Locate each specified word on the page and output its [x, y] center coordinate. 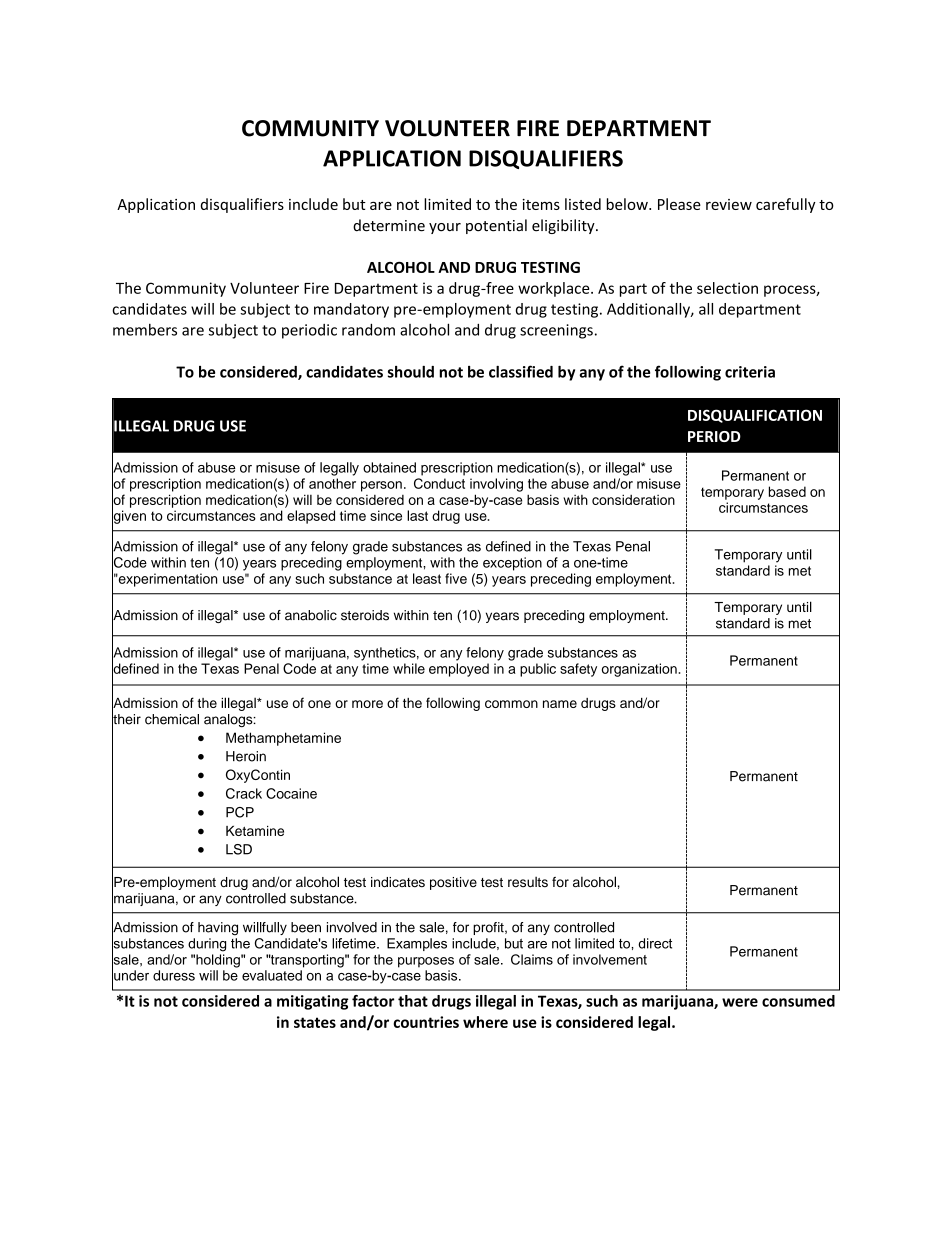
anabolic [311, 615]
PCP [240, 812]
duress [174, 975]
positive [453, 883]
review [729, 204]
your [445, 228]
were [740, 1002]
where [485, 1022]
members [145, 330]
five [456, 578]
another [332, 483]
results [528, 882]
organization [639, 670]
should [411, 372]
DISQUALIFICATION [755, 416]
